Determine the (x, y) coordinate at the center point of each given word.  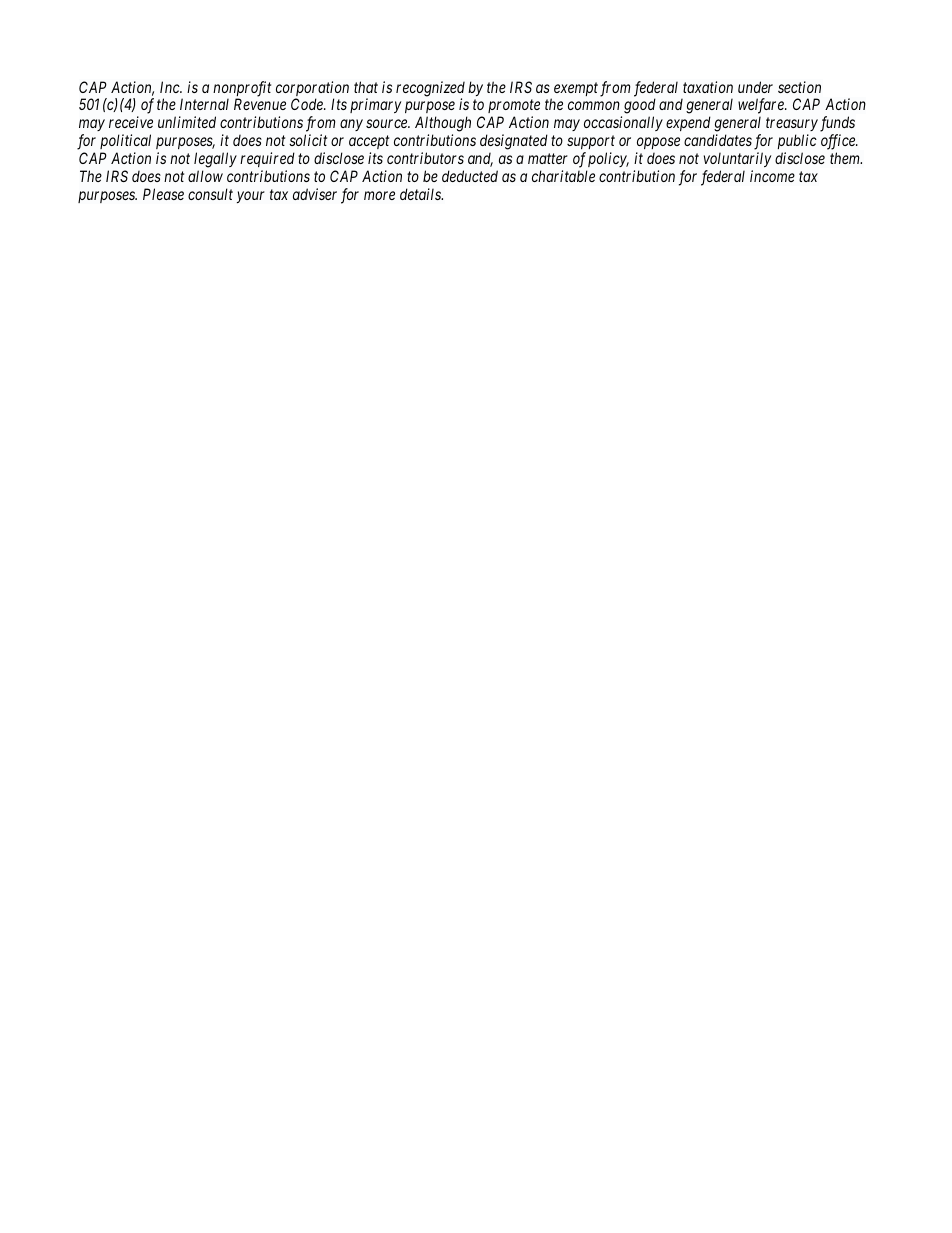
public (797, 141)
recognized (430, 90)
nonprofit (242, 90)
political (125, 141)
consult (210, 194)
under (755, 87)
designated (514, 142)
